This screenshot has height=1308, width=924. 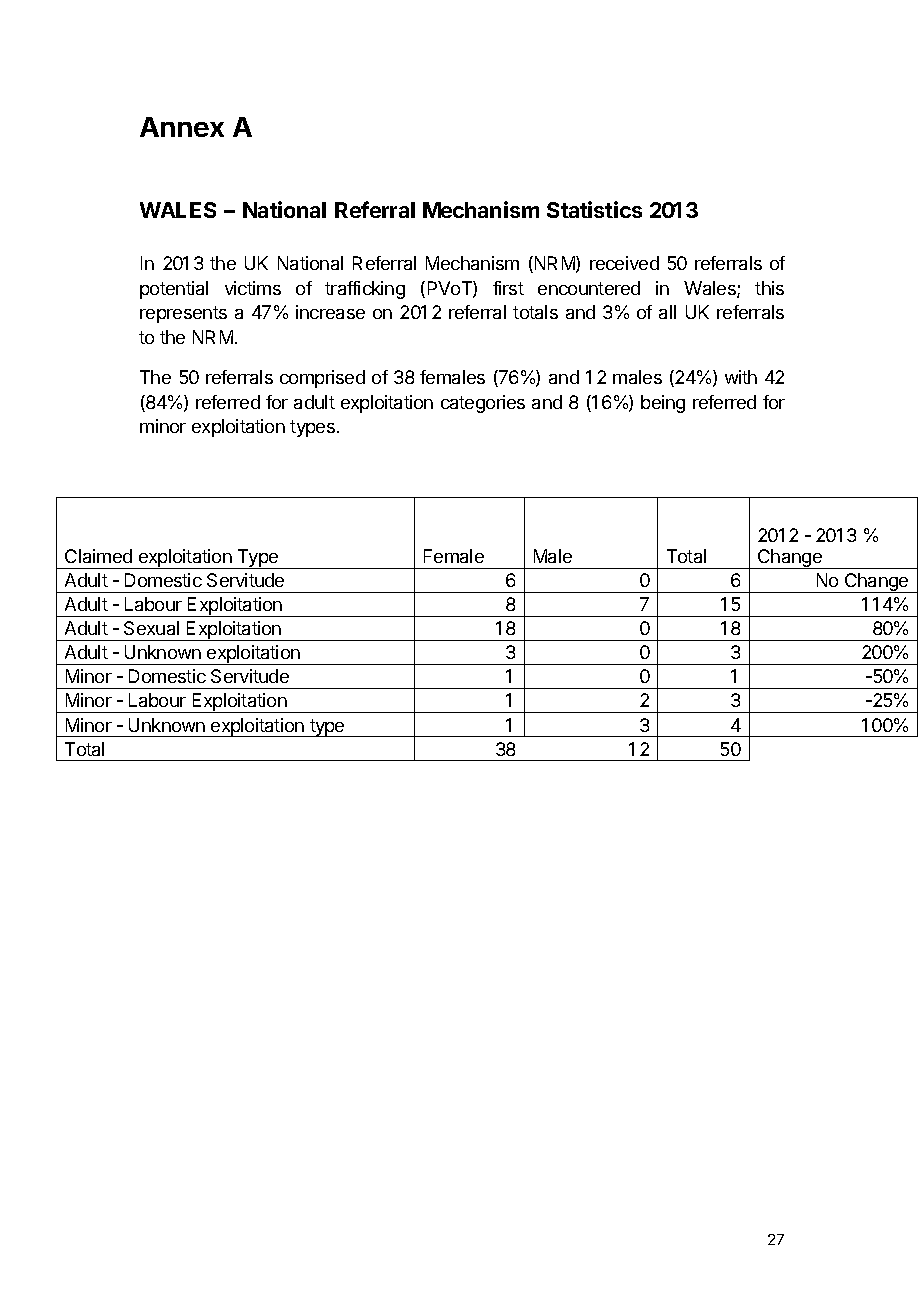 I want to click on being, so click(x=663, y=404).
